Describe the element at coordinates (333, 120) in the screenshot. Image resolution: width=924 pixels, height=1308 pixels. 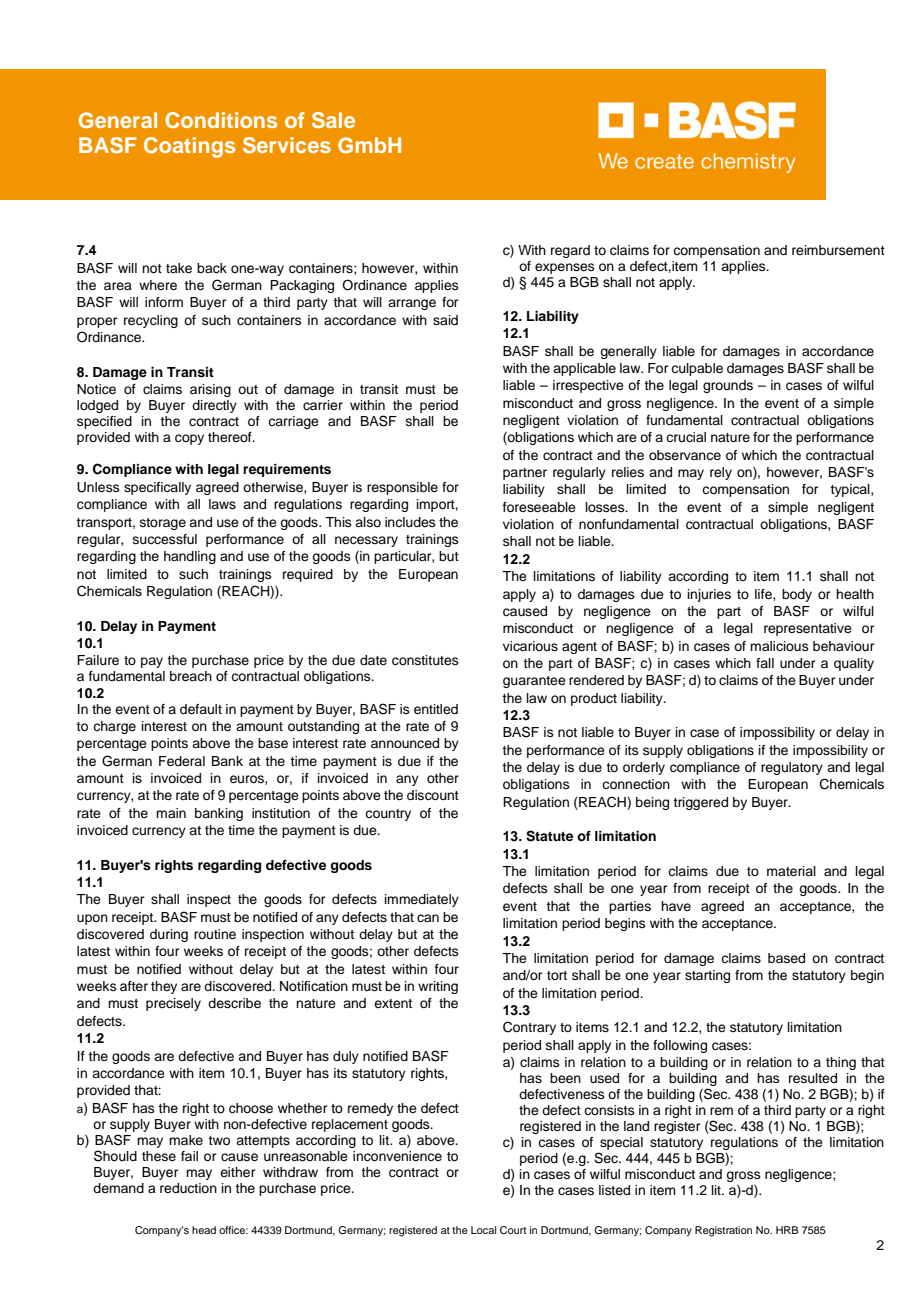
I see `Sale` at that location.
